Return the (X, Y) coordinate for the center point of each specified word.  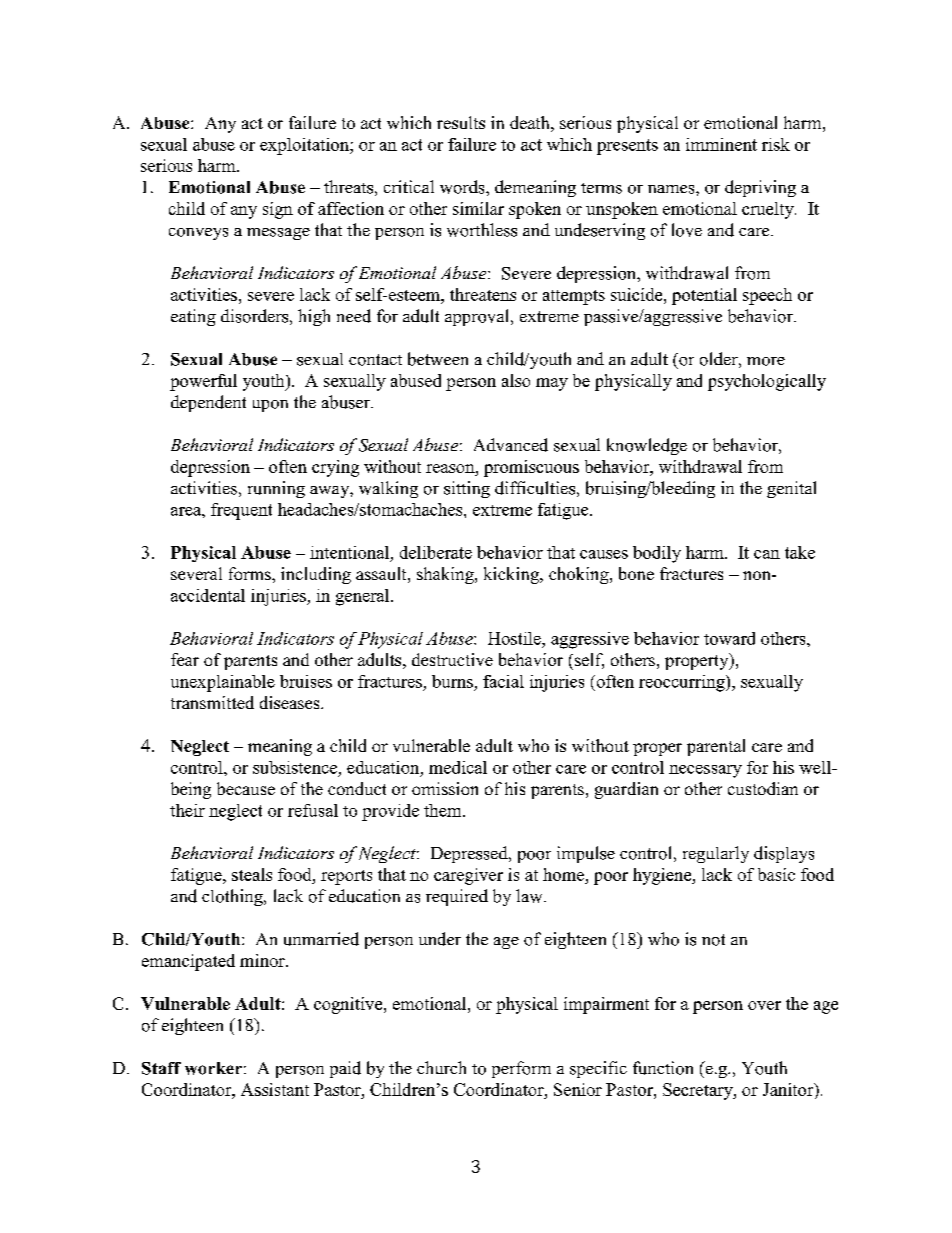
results (461, 122)
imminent (721, 144)
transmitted (212, 702)
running (276, 489)
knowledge (647, 446)
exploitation (305, 146)
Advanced (511, 445)
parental (716, 747)
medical (458, 767)
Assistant (275, 1089)
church (441, 1067)
